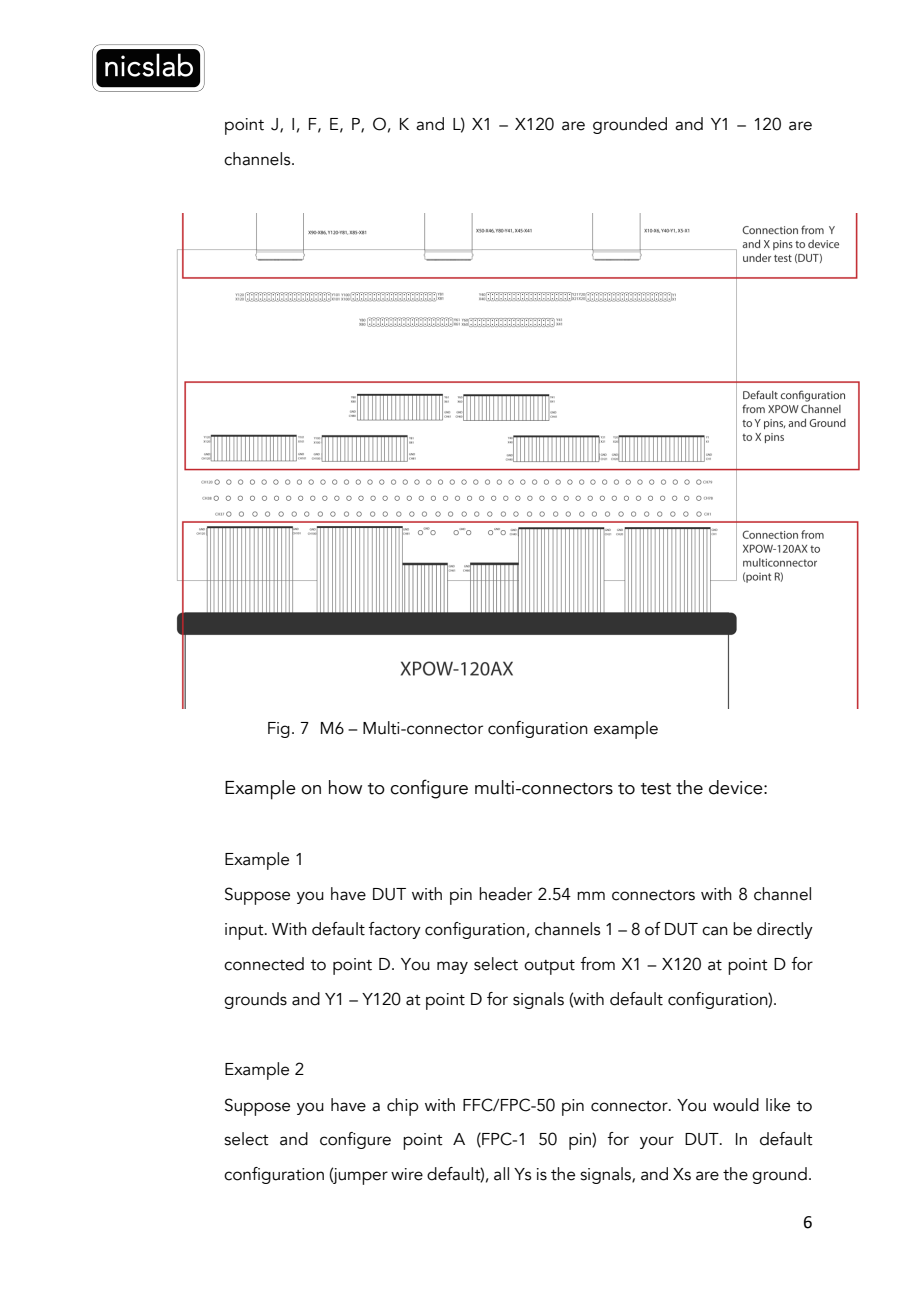 Image resolution: width=924 pixels, height=1308 pixels. I want to click on wire, so click(407, 1174).
